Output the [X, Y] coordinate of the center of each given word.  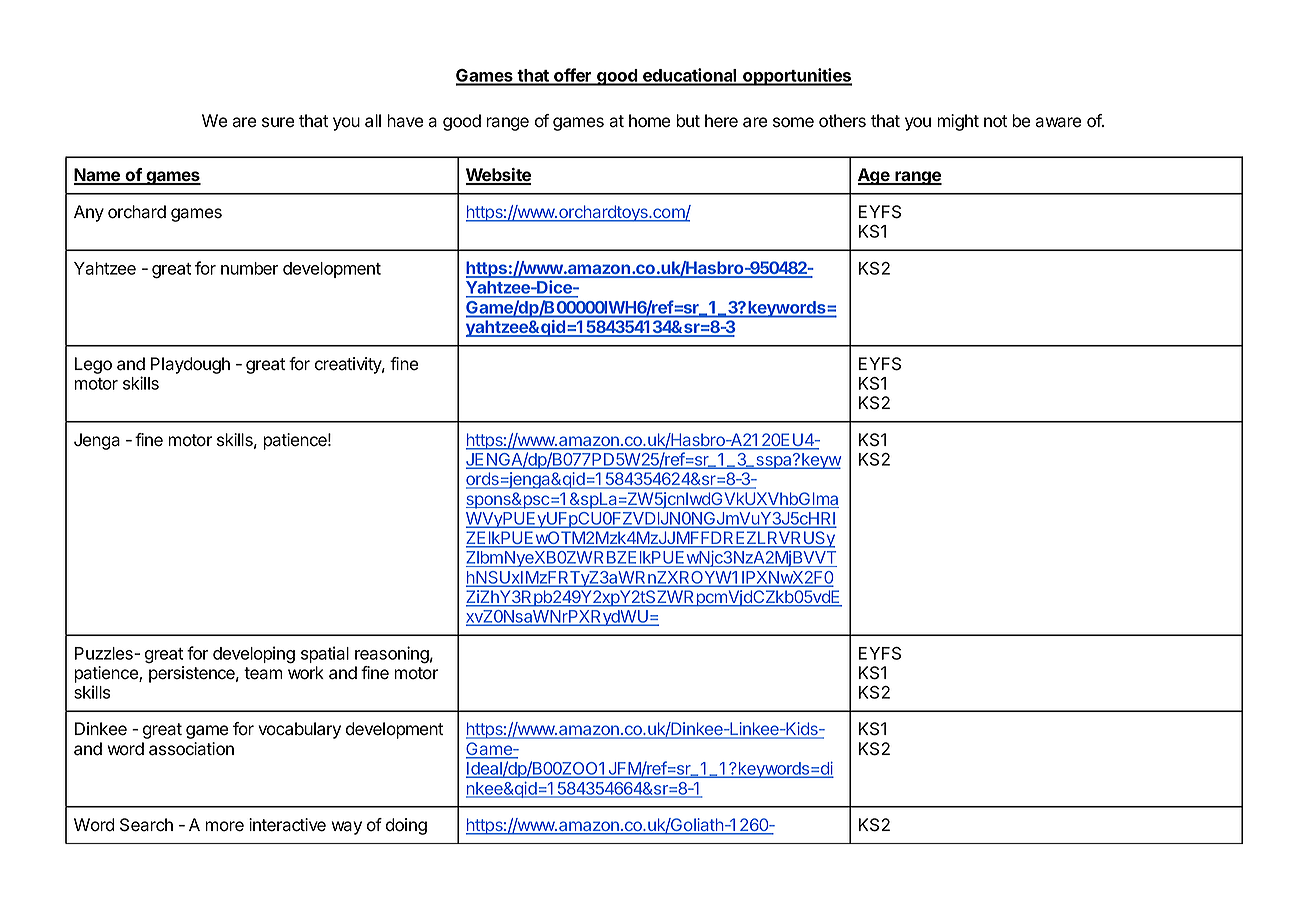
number [249, 268]
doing [406, 826]
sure [278, 122]
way [346, 828]
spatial [325, 654]
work [306, 673]
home [649, 121]
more [224, 826]
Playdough [190, 365]
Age [875, 176]
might [958, 122]
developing [254, 655]
